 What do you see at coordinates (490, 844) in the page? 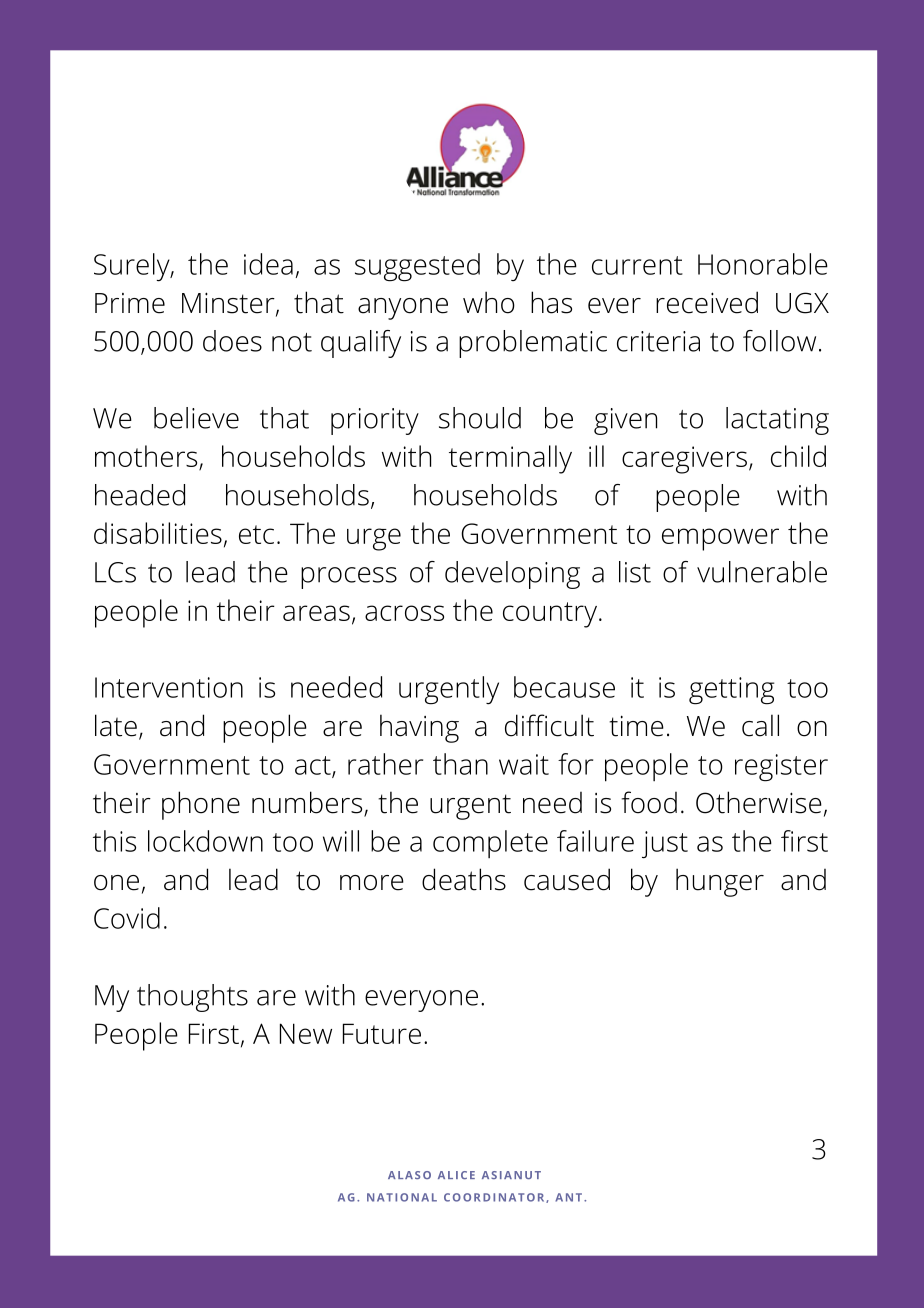
I see `complete` at bounding box center [490, 844].
